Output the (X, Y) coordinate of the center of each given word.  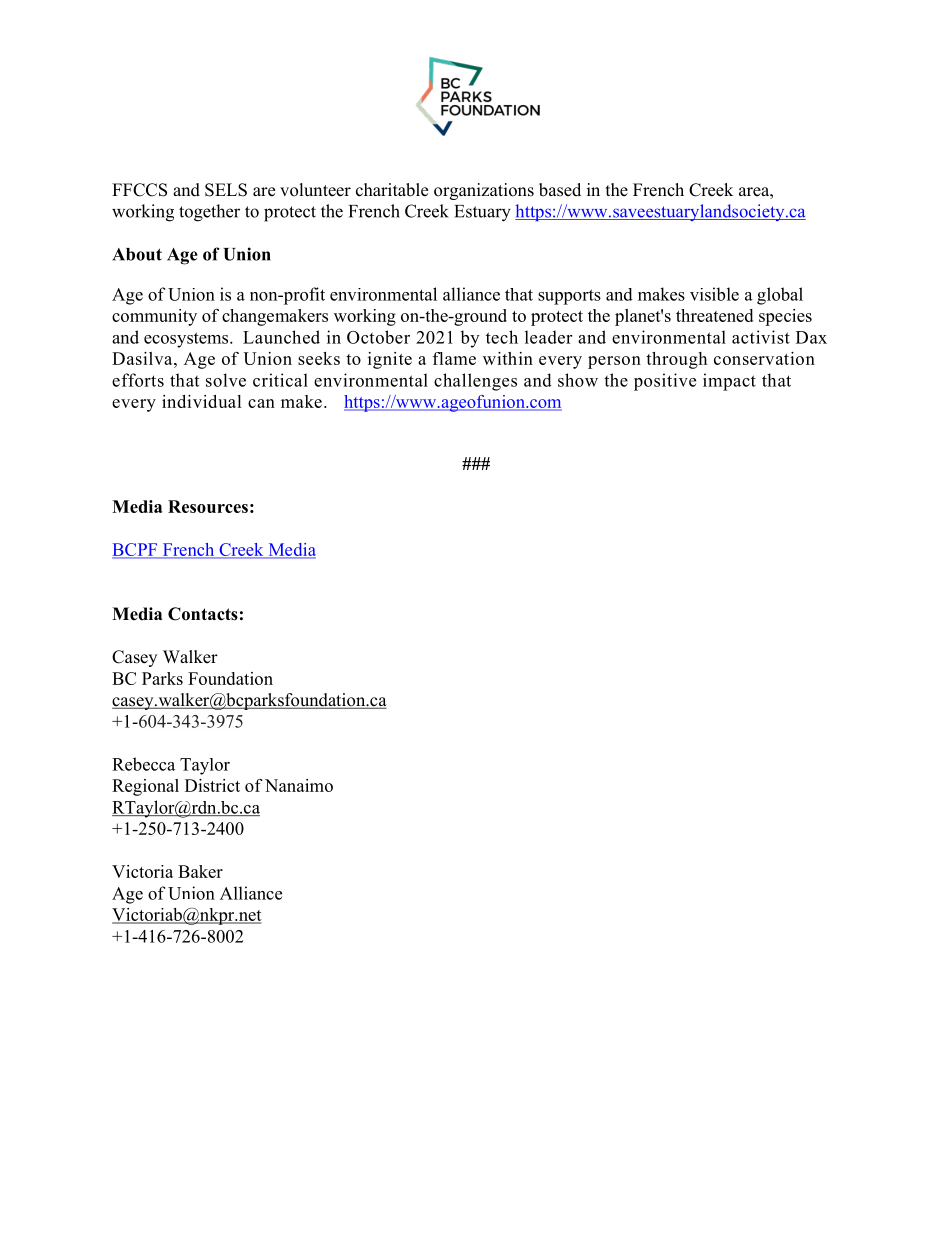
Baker (200, 871)
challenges (475, 382)
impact (729, 382)
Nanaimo (299, 785)
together (209, 213)
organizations (484, 191)
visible (714, 294)
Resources (208, 506)
